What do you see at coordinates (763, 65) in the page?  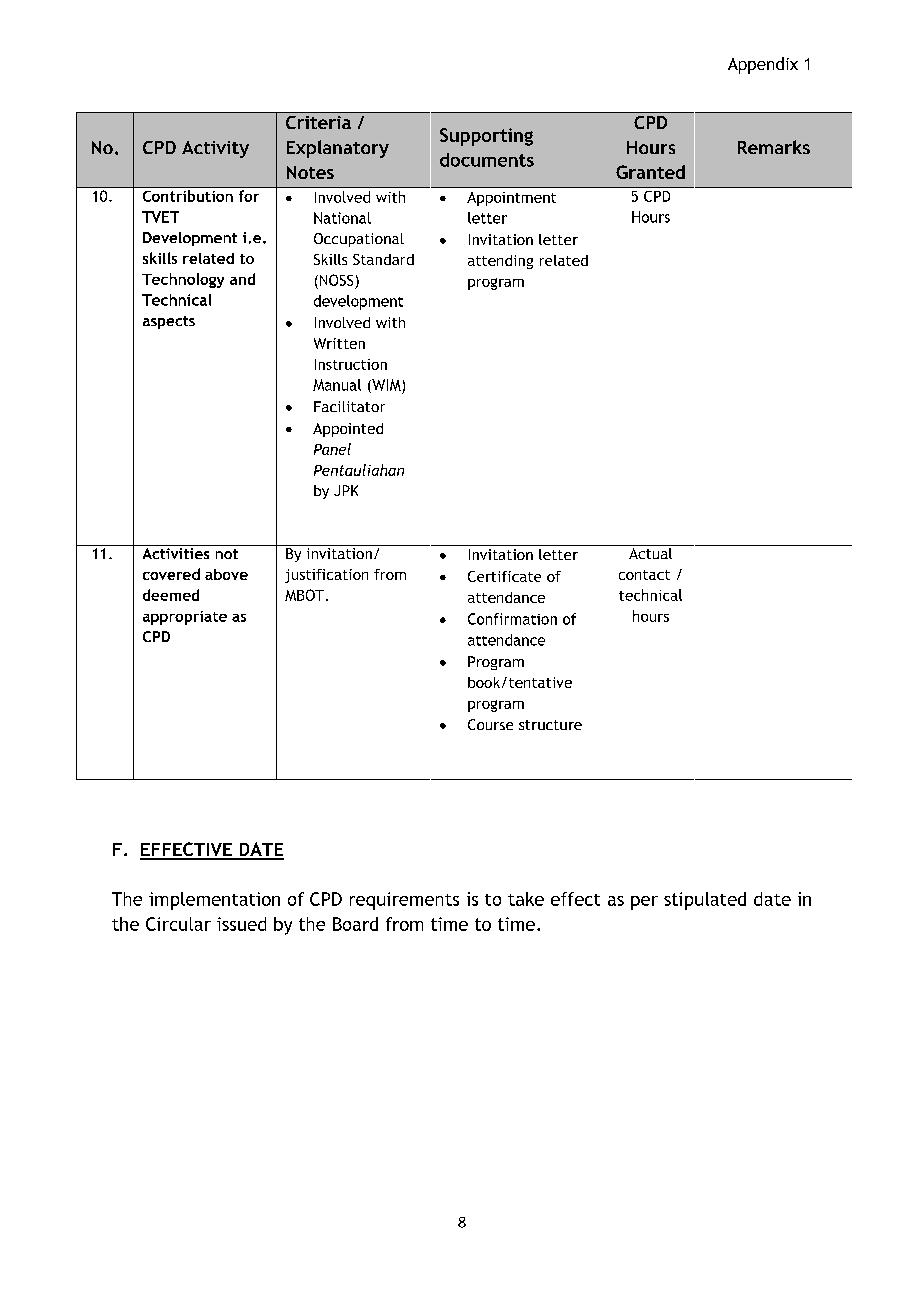 I see `Appendix` at bounding box center [763, 65].
